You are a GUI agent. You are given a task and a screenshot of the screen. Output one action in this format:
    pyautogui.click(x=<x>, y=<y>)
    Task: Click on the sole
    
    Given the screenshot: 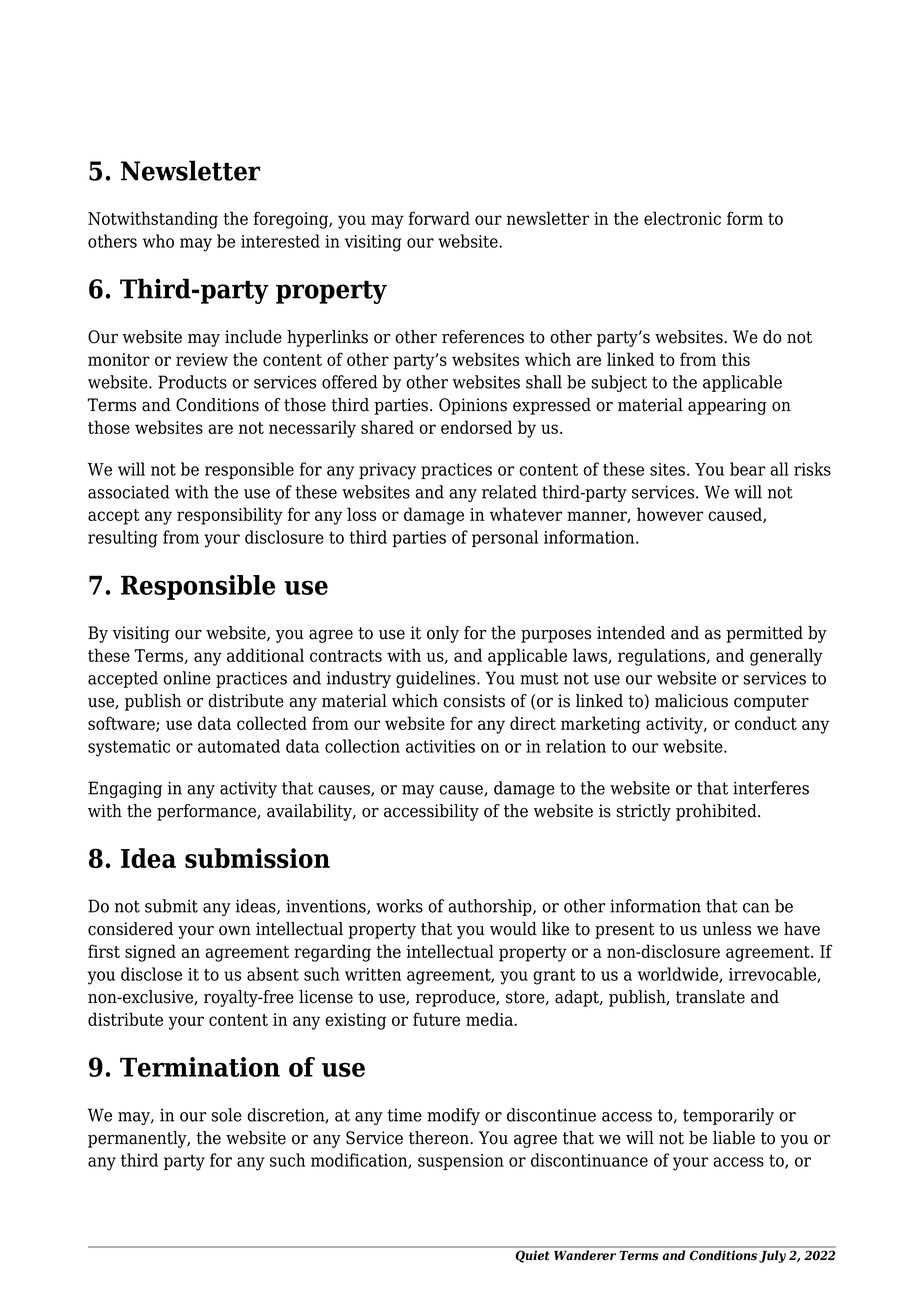 What is the action you would take?
    pyautogui.click(x=226, y=1115)
